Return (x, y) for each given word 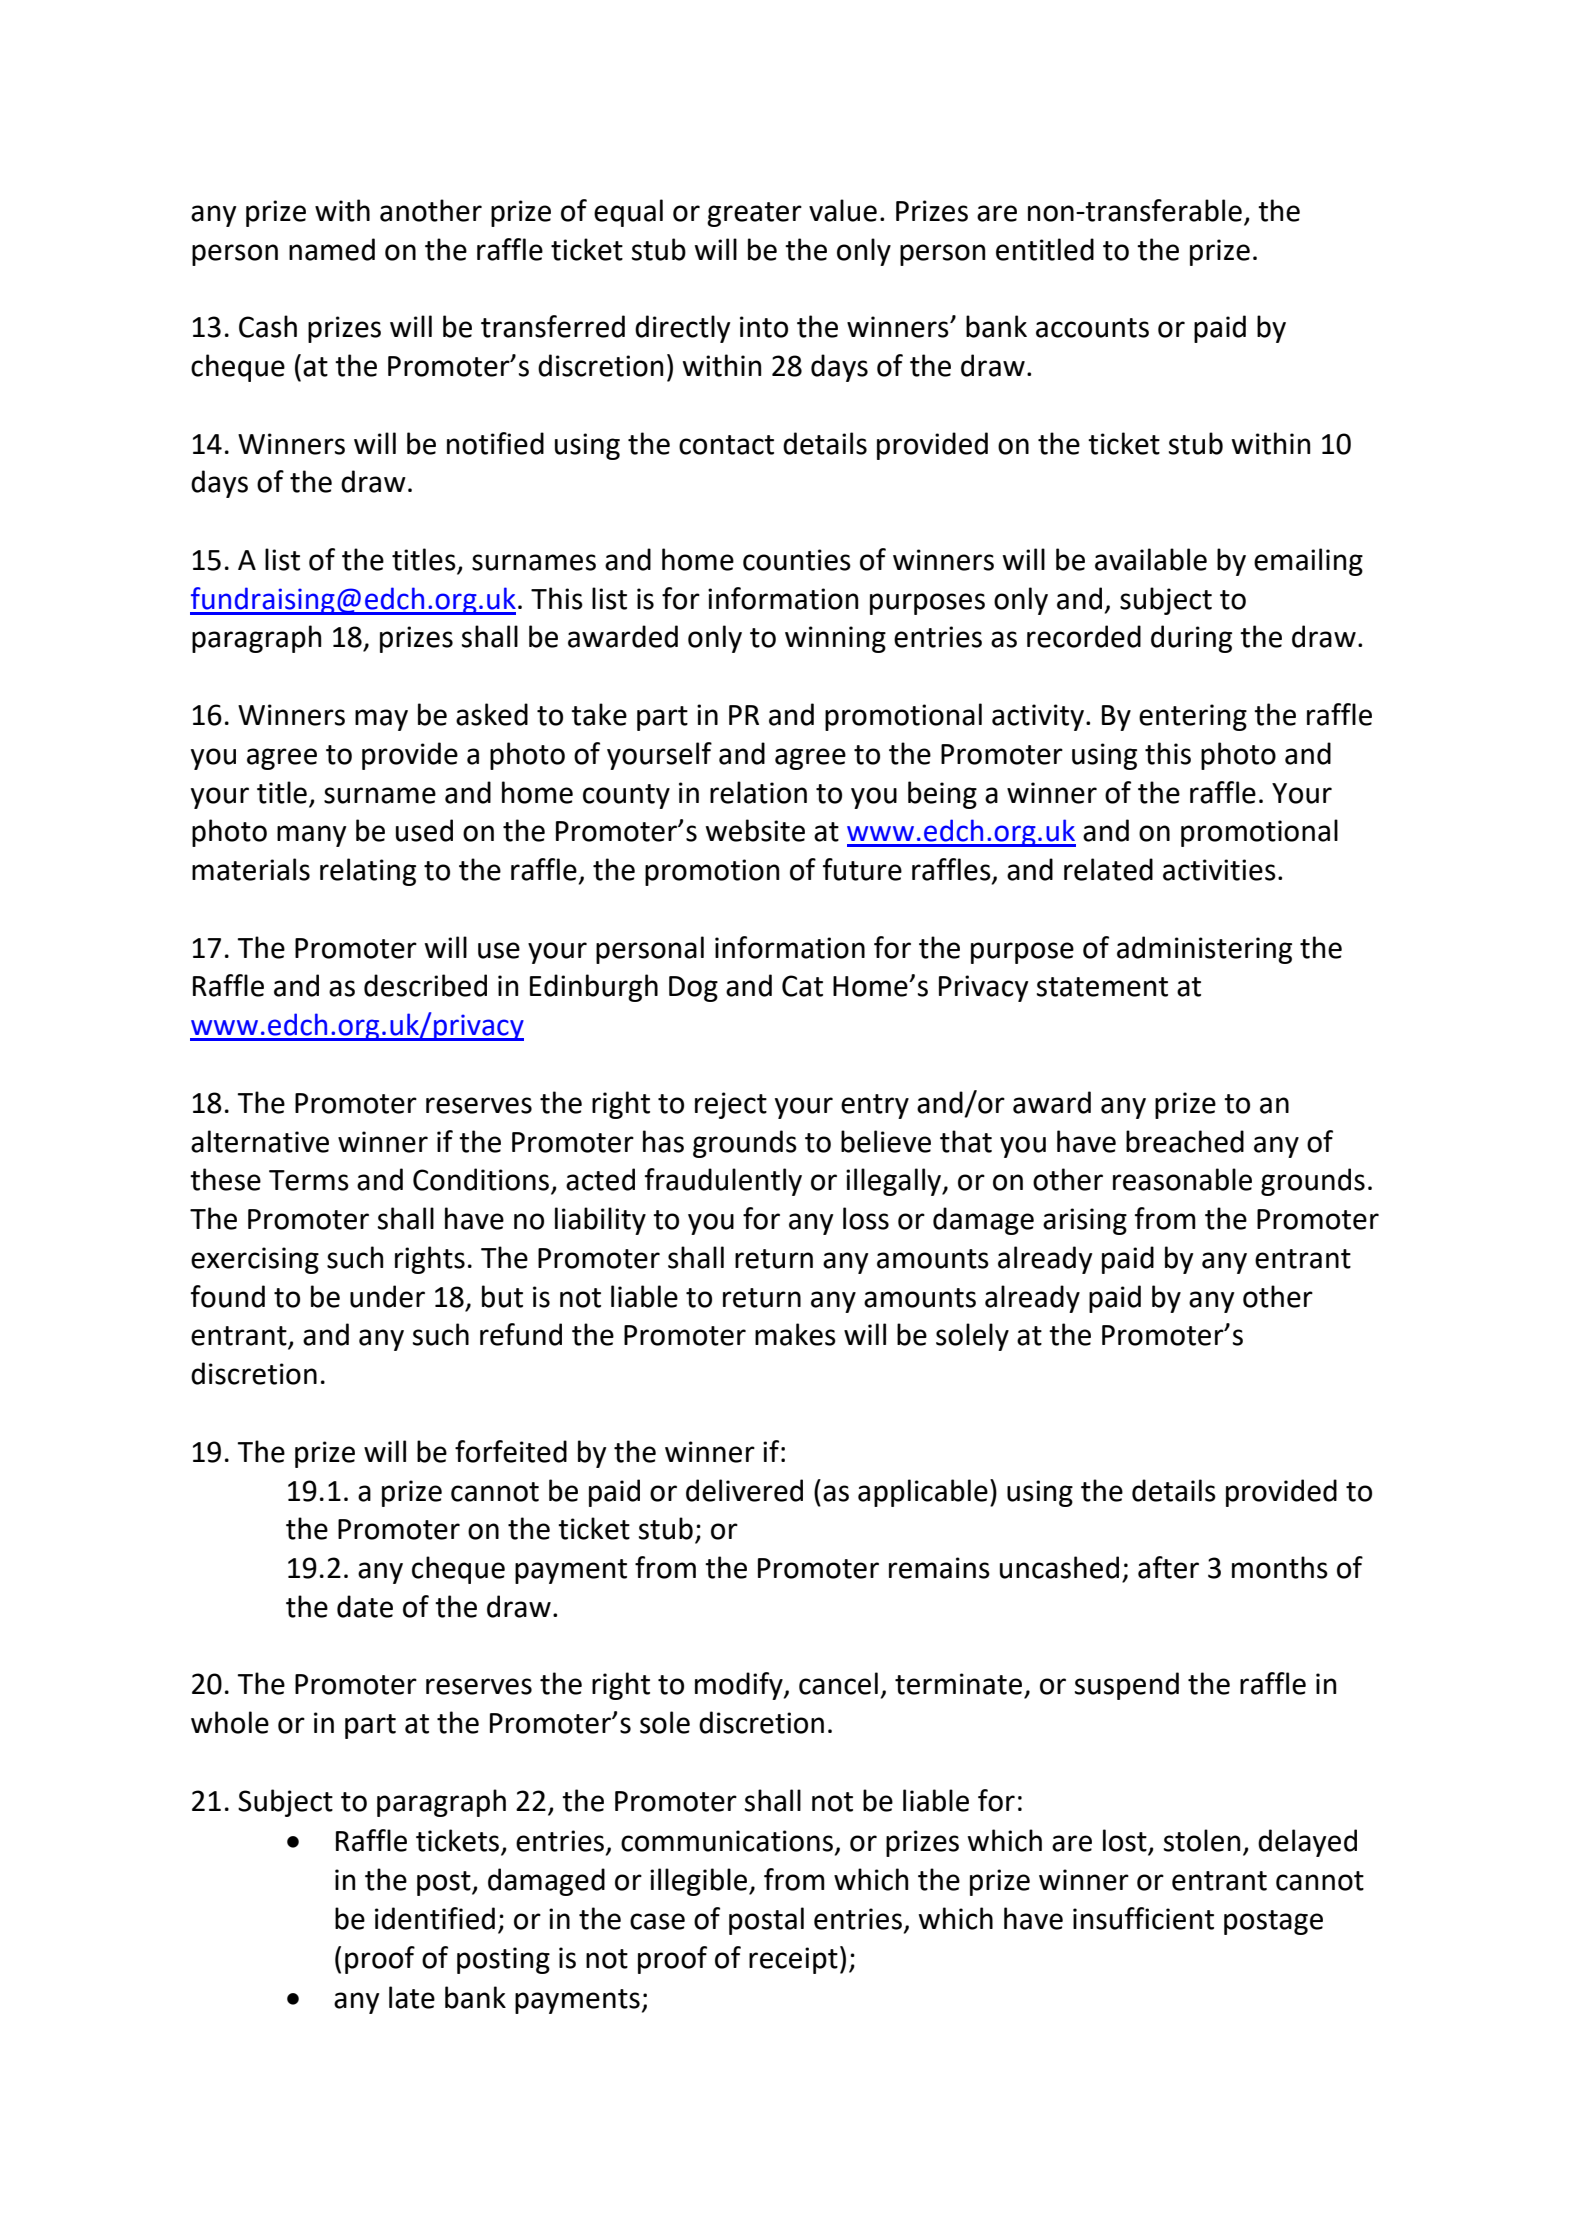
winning (835, 639)
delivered (744, 1490)
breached (1185, 1141)
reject (731, 1105)
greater (754, 214)
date (365, 1606)
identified (435, 1918)
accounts (1092, 328)
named (332, 249)
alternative (260, 1141)
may (381, 720)
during (1191, 639)
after (1168, 1567)
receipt (793, 1960)
